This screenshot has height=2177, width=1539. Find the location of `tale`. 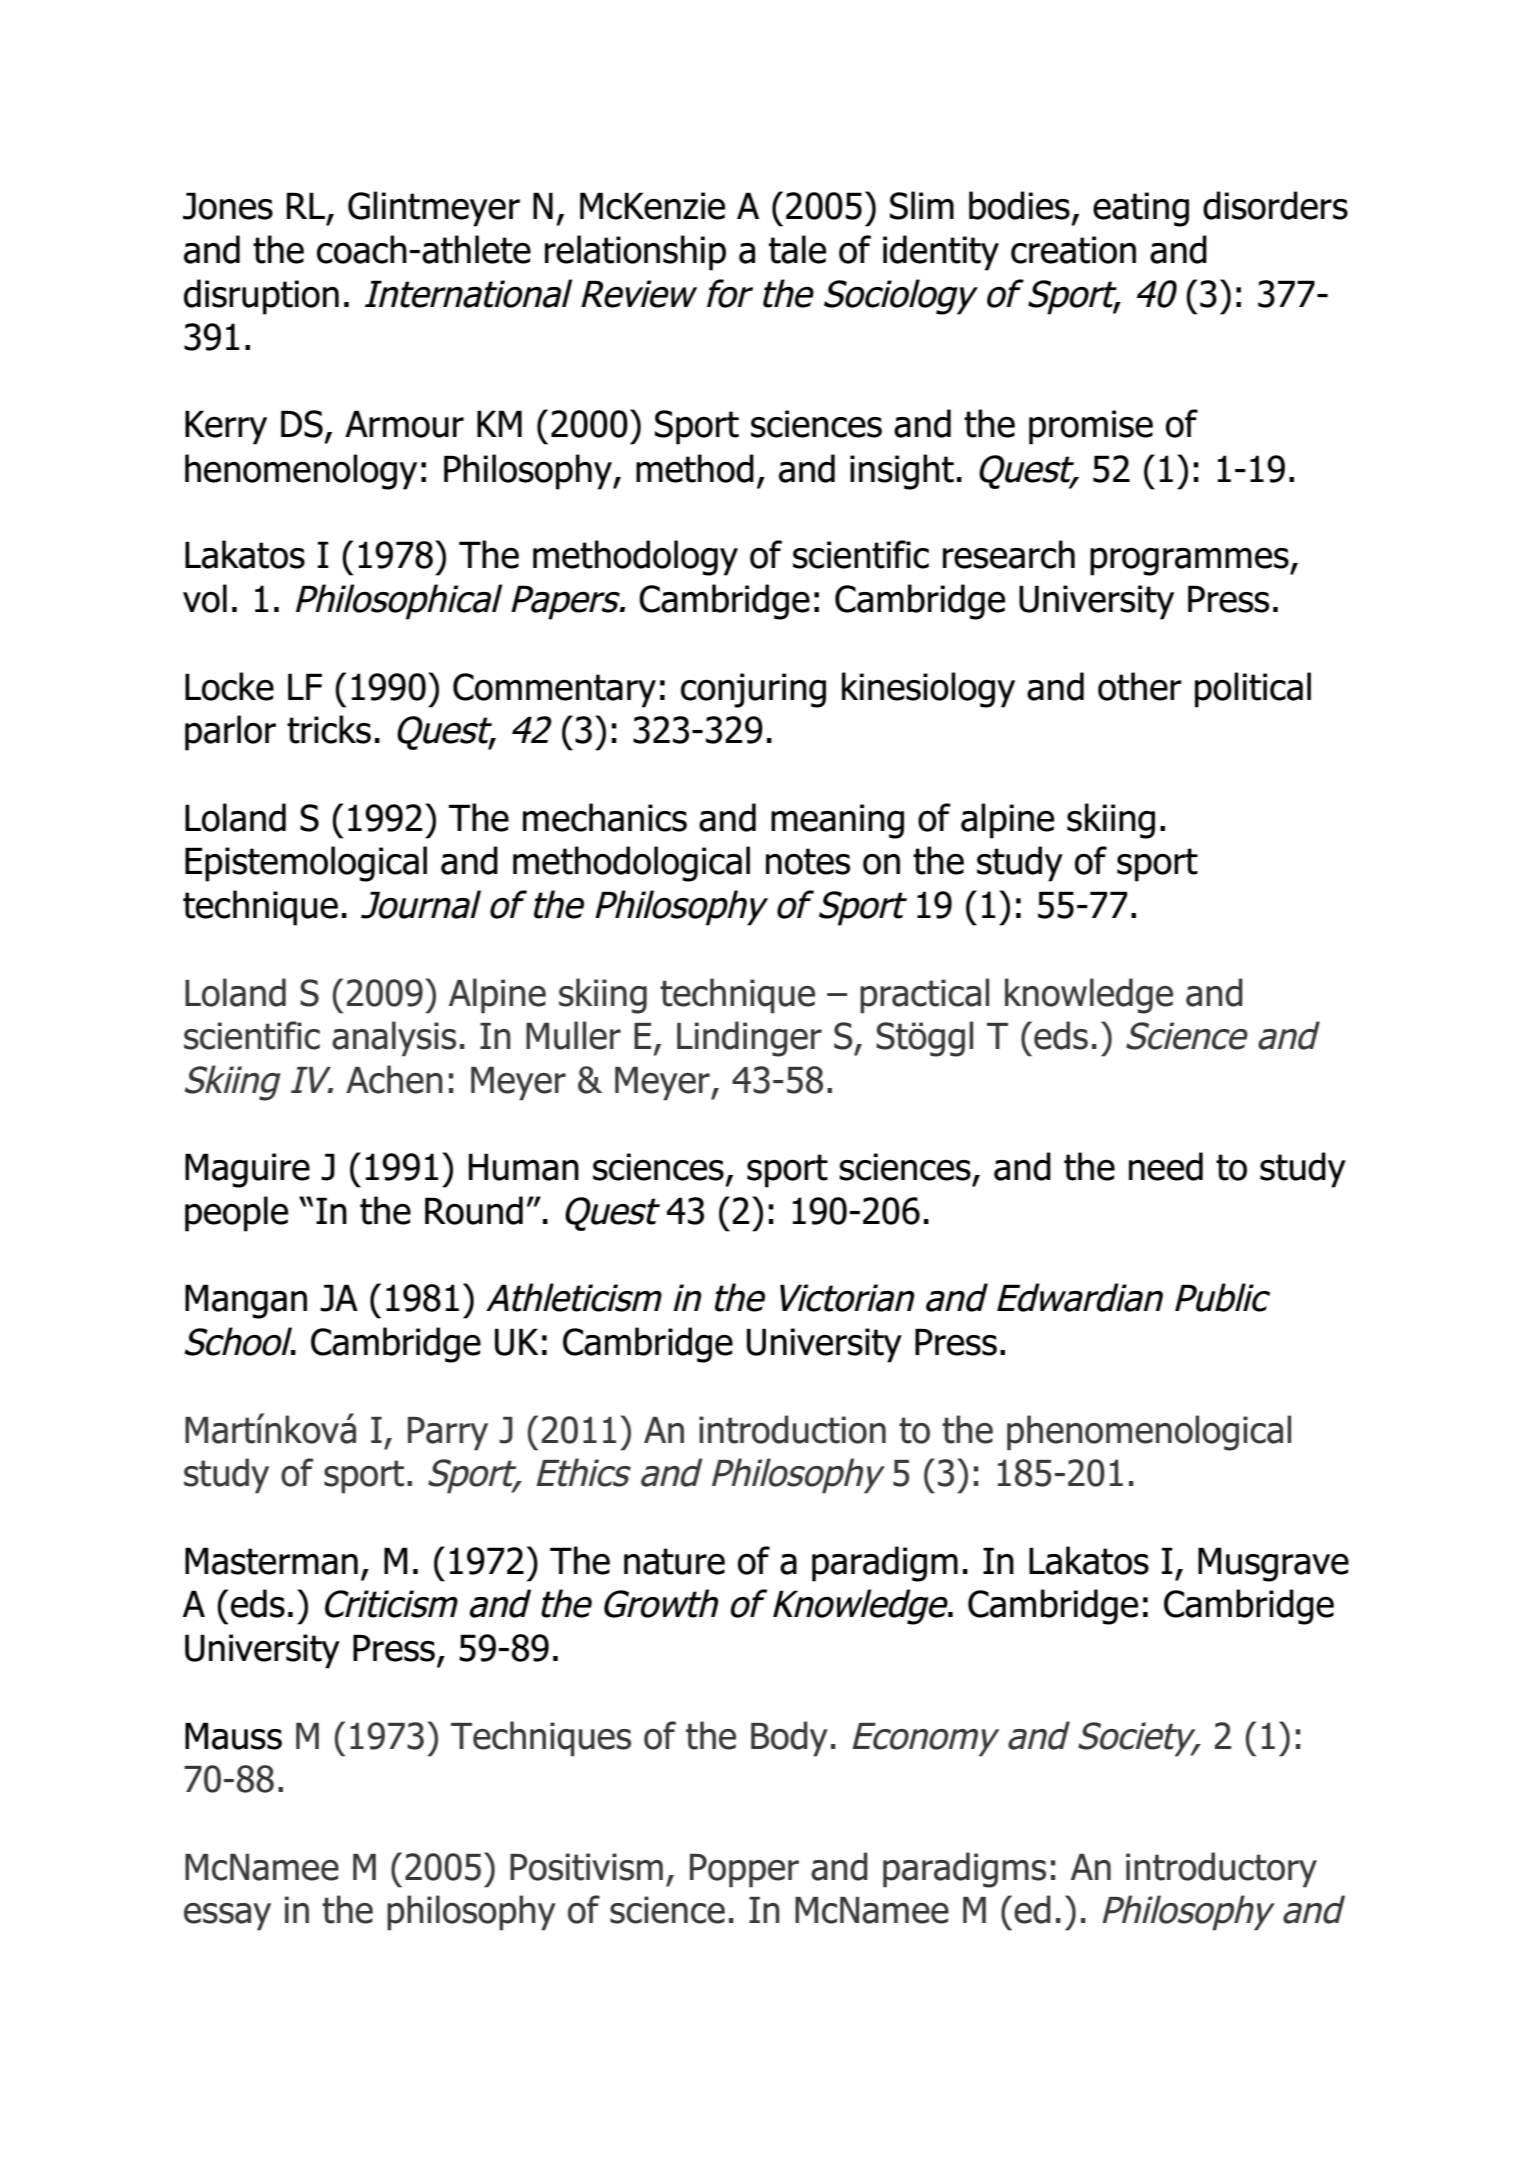

tale is located at coordinates (797, 249).
